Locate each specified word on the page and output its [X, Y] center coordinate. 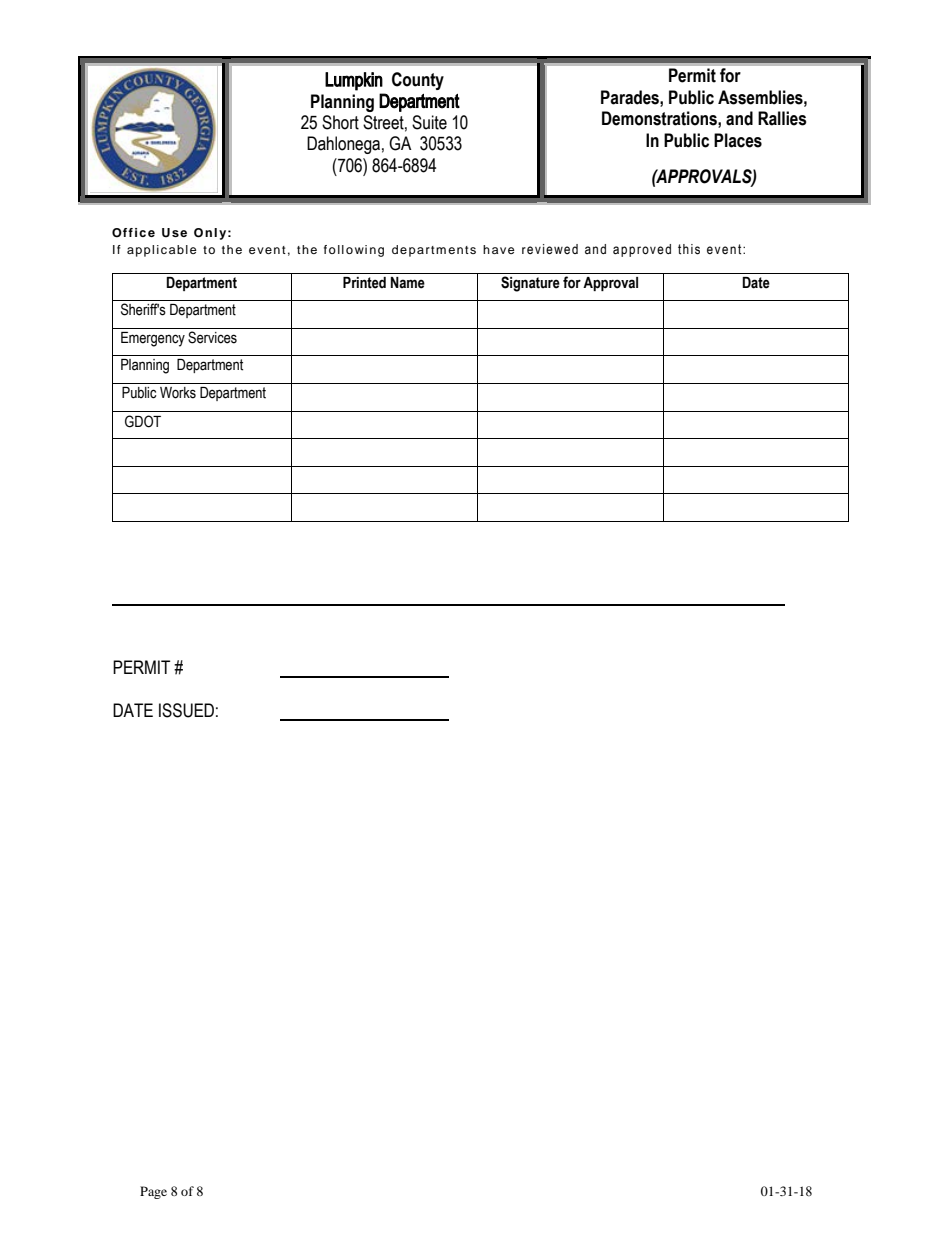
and [739, 118]
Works [178, 393]
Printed [364, 283]
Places [738, 140]
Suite [429, 122]
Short [340, 122]
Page [153, 1192]
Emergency [153, 339]
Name [408, 283]
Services [212, 337]
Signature [530, 284]
